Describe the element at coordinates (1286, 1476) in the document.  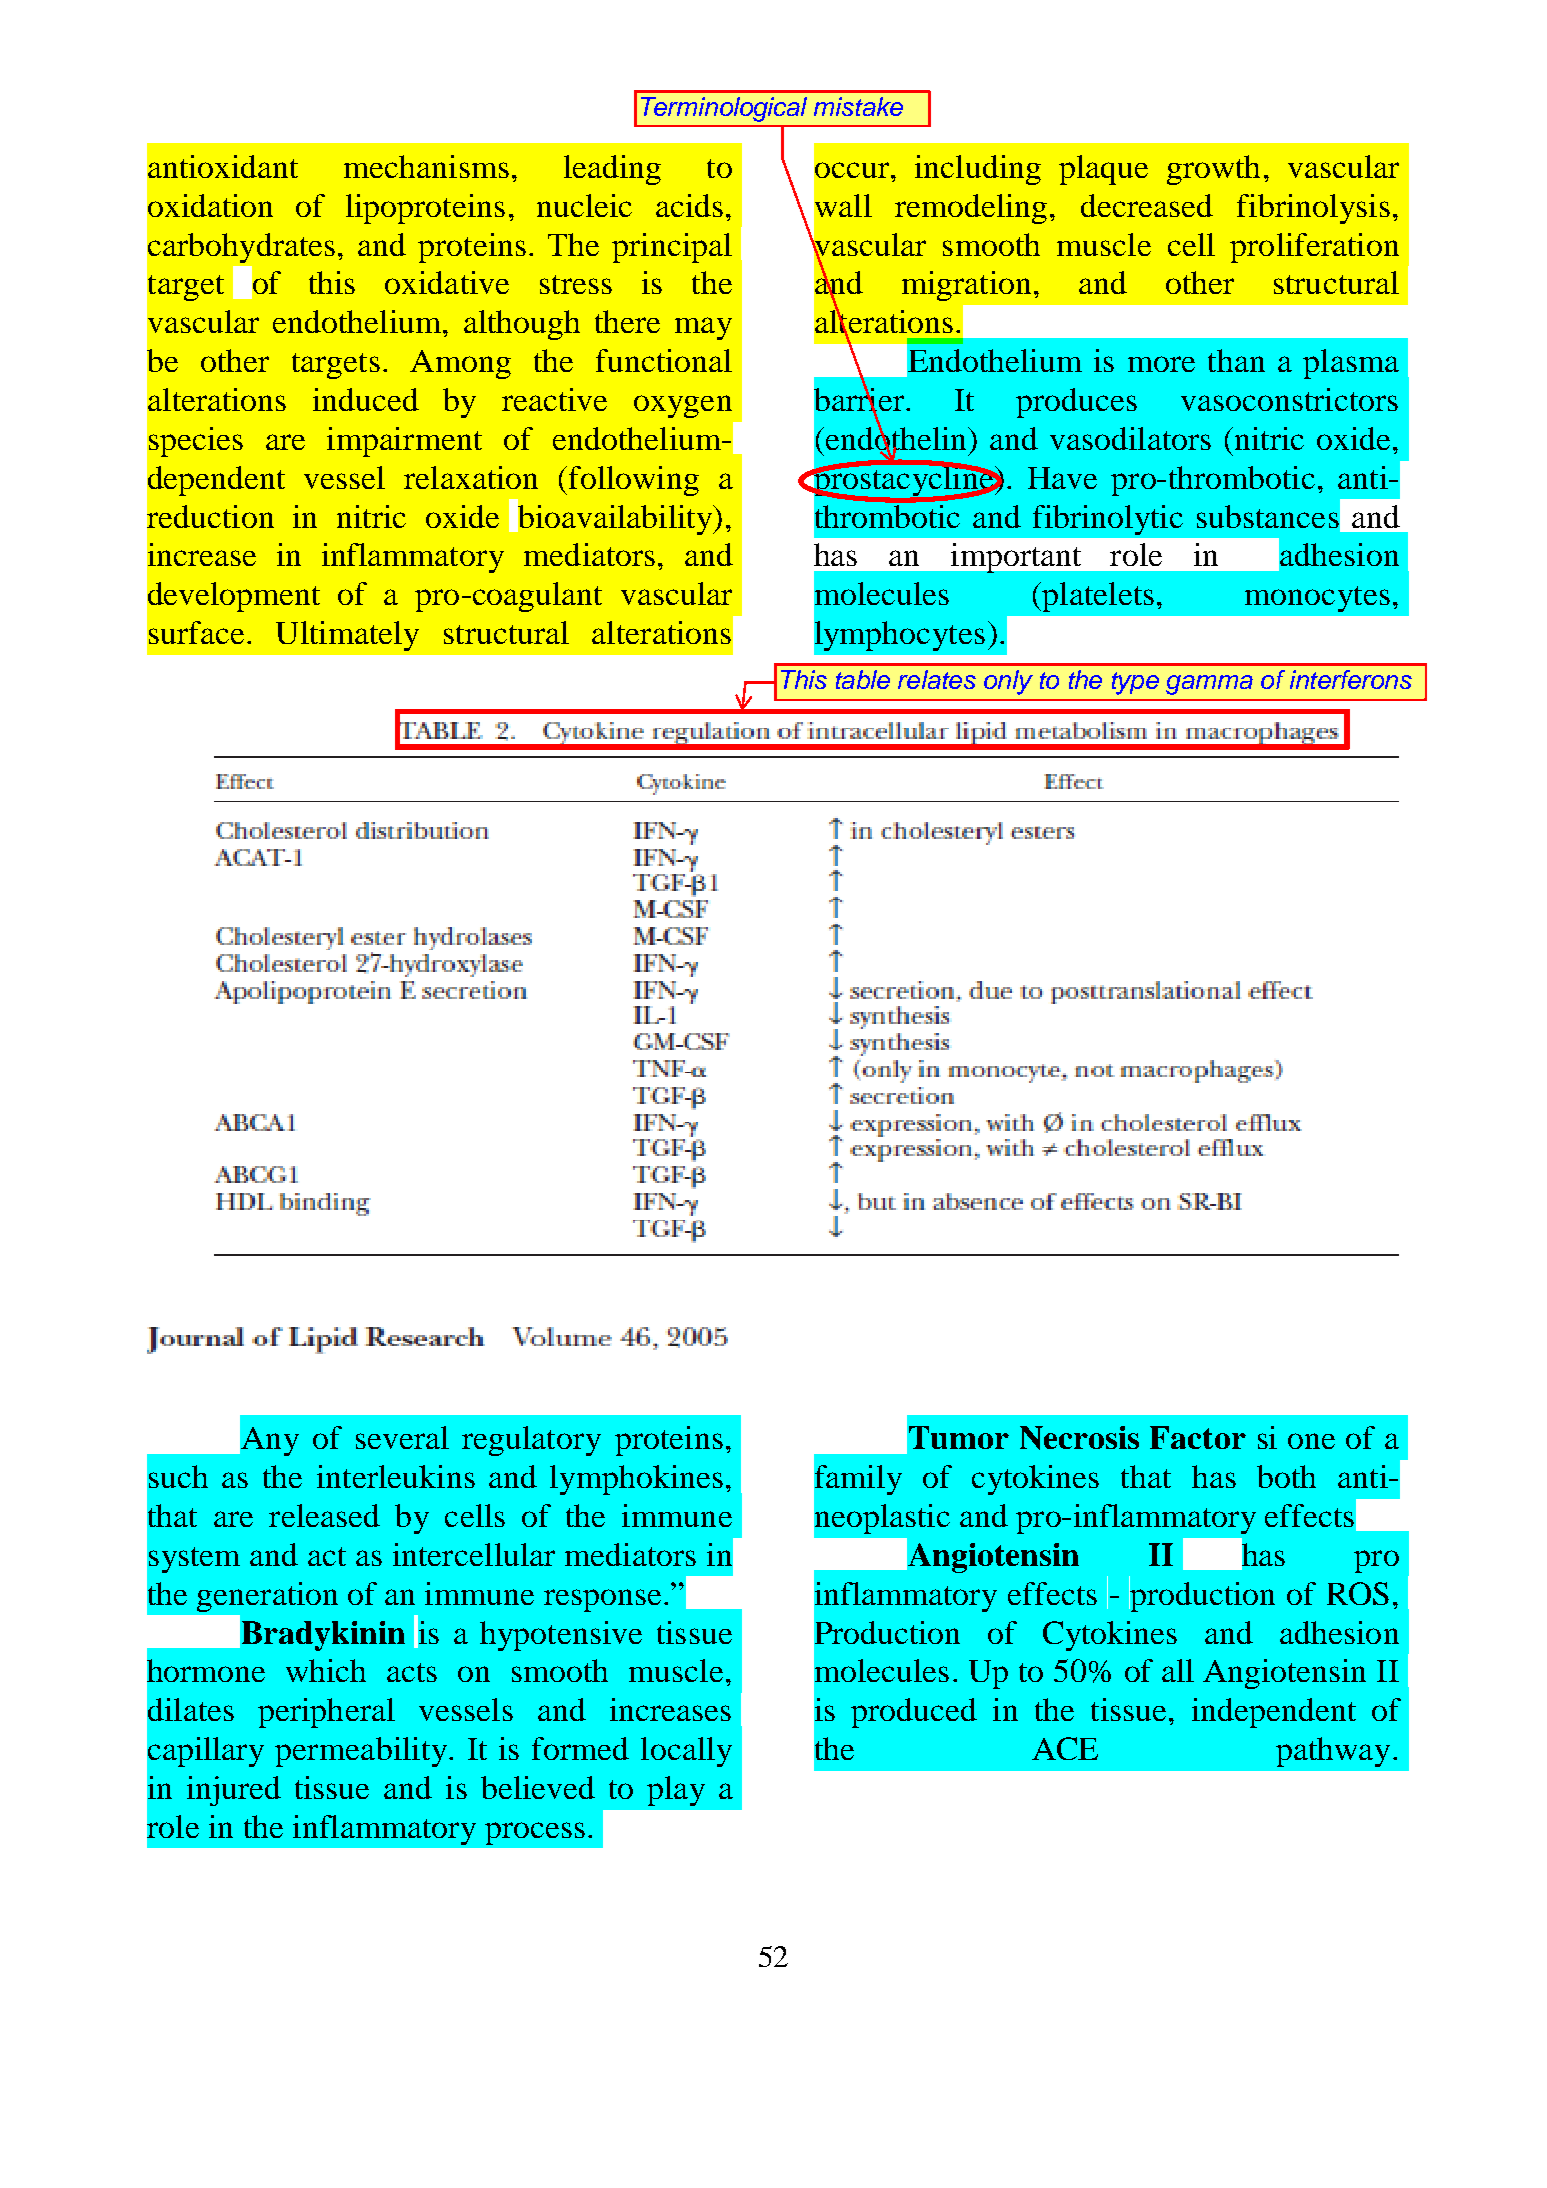
I see `both` at that location.
